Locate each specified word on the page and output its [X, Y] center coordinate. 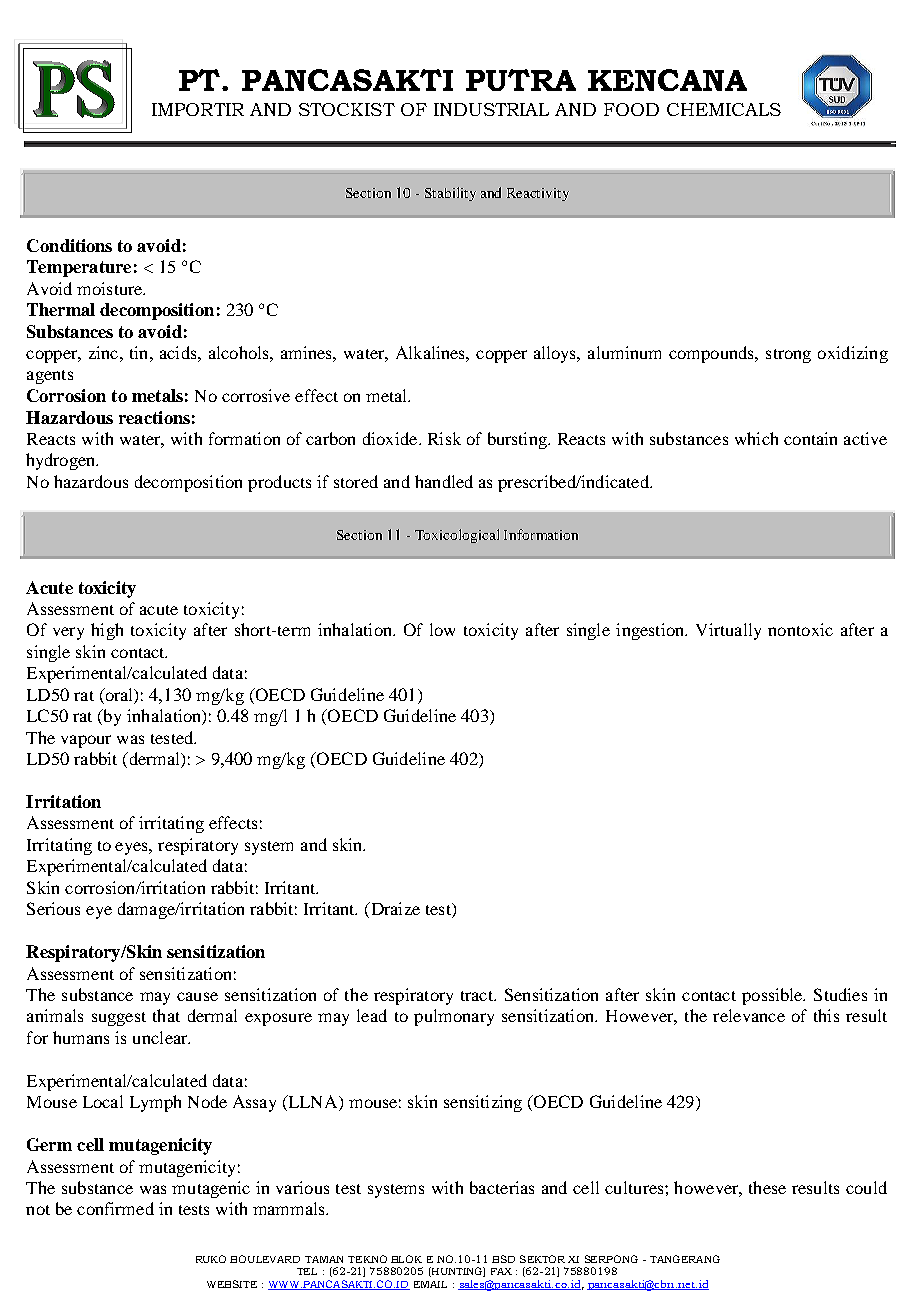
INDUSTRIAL [491, 109]
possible [773, 996]
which [756, 438]
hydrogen [62, 461]
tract [478, 996]
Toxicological [457, 536]
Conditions [69, 245]
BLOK [406, 1259]
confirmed [115, 1208]
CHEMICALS [724, 109]
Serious [53, 908]
